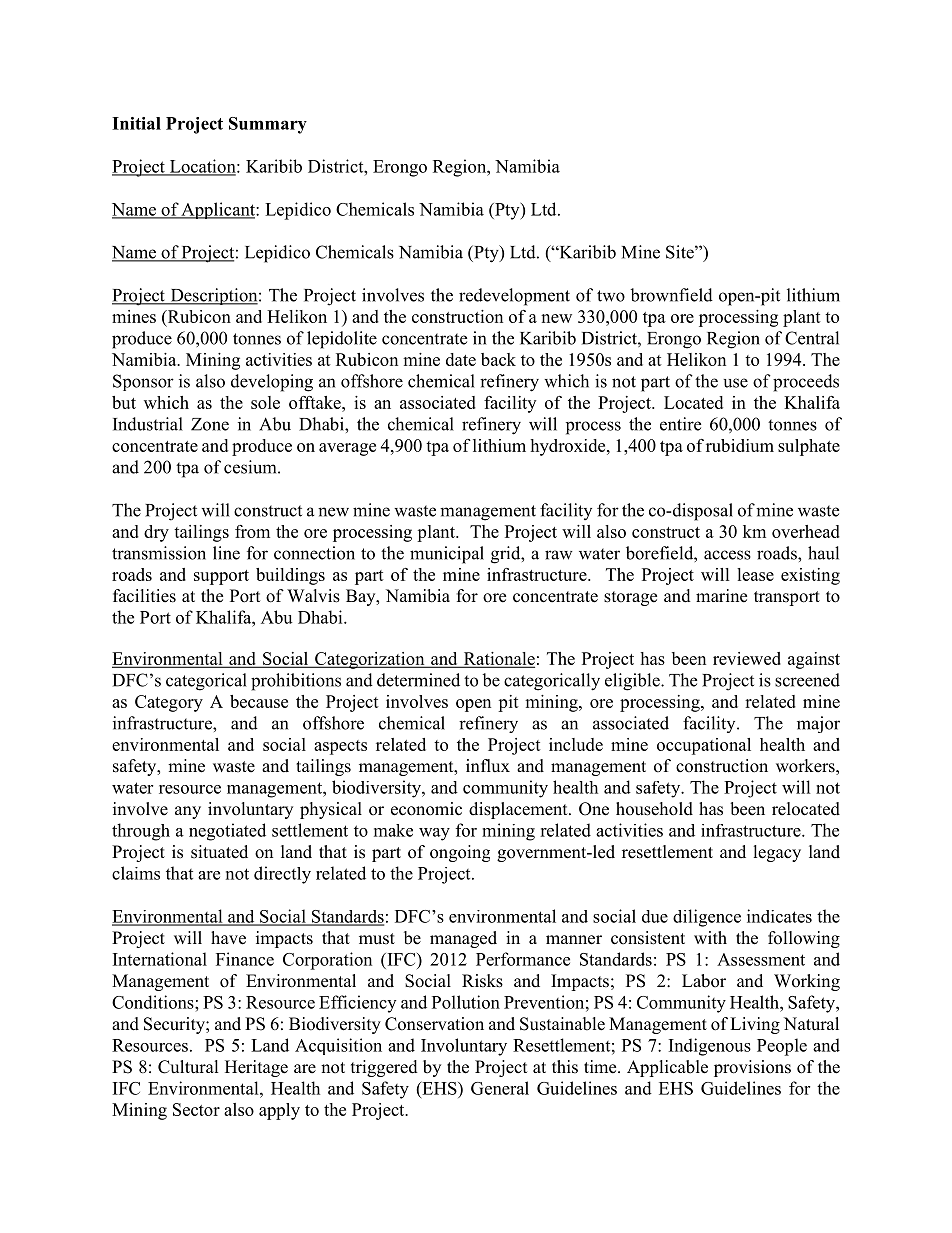 This document has height=1233, width=952. Describe the element at coordinates (806, 383) in the document. I see `proceeds` at that location.
